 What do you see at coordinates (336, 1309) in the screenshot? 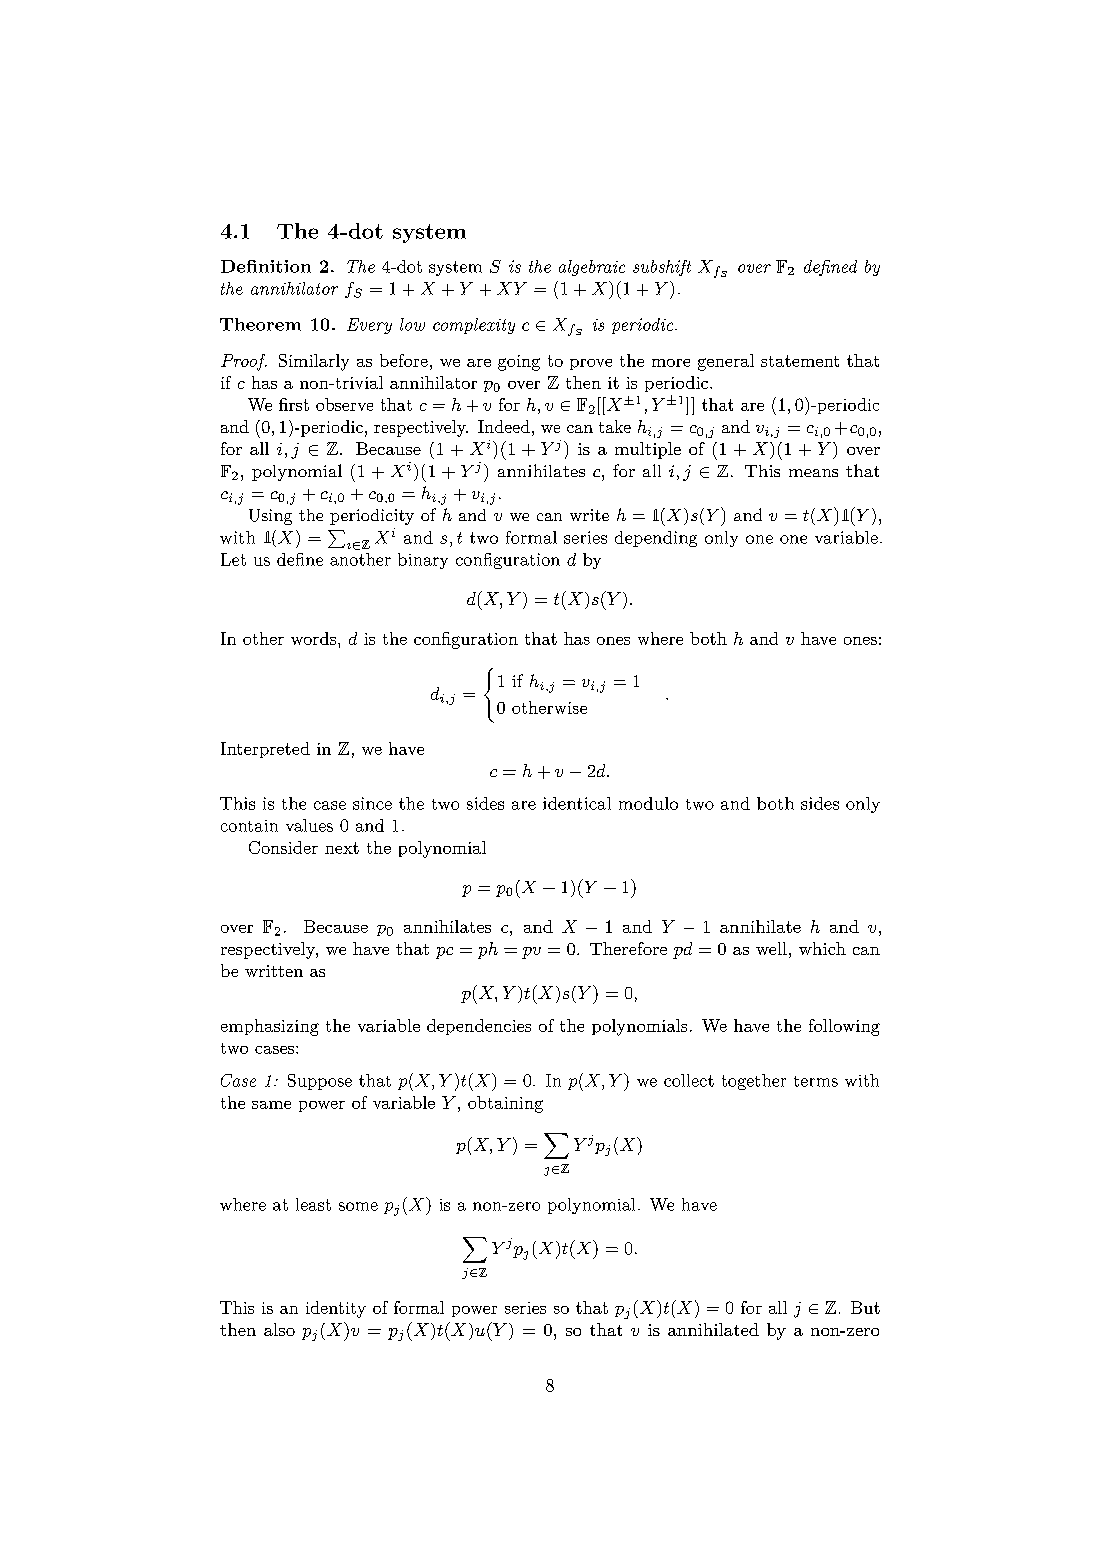
I see `identity` at bounding box center [336, 1309].
